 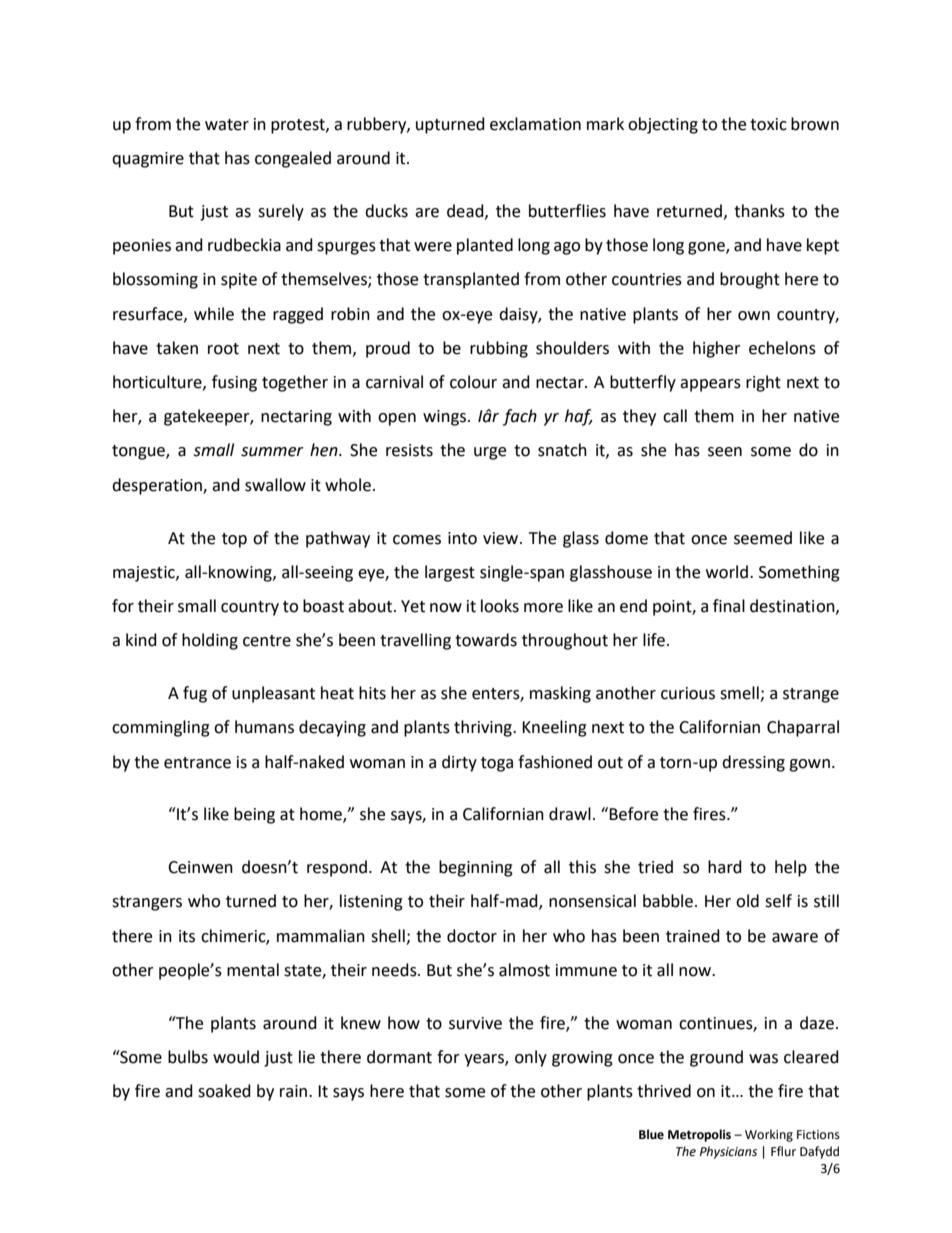 What do you see at coordinates (227, 125) in the image?
I see `water` at bounding box center [227, 125].
